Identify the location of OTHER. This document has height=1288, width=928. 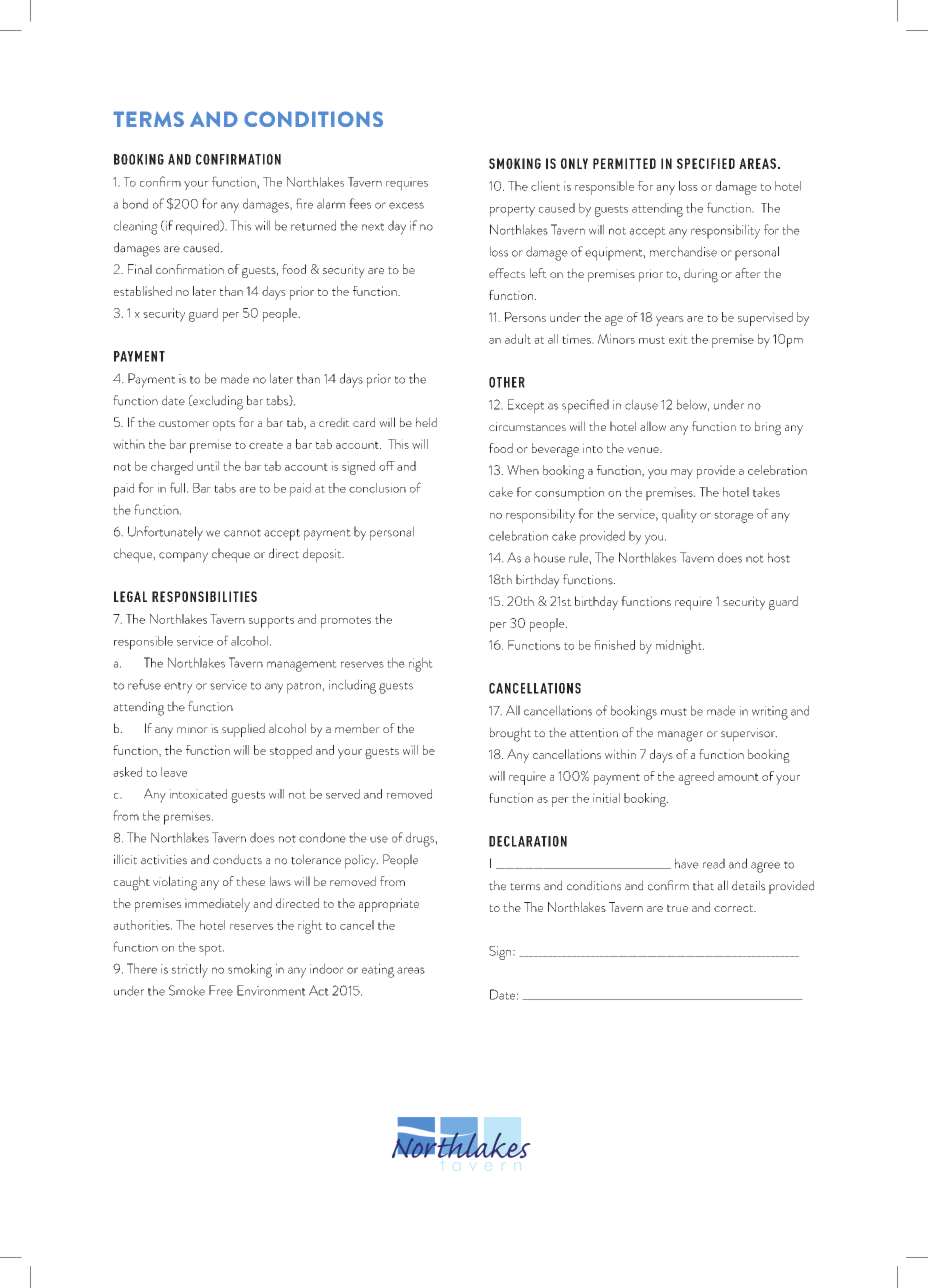
(507, 382).
